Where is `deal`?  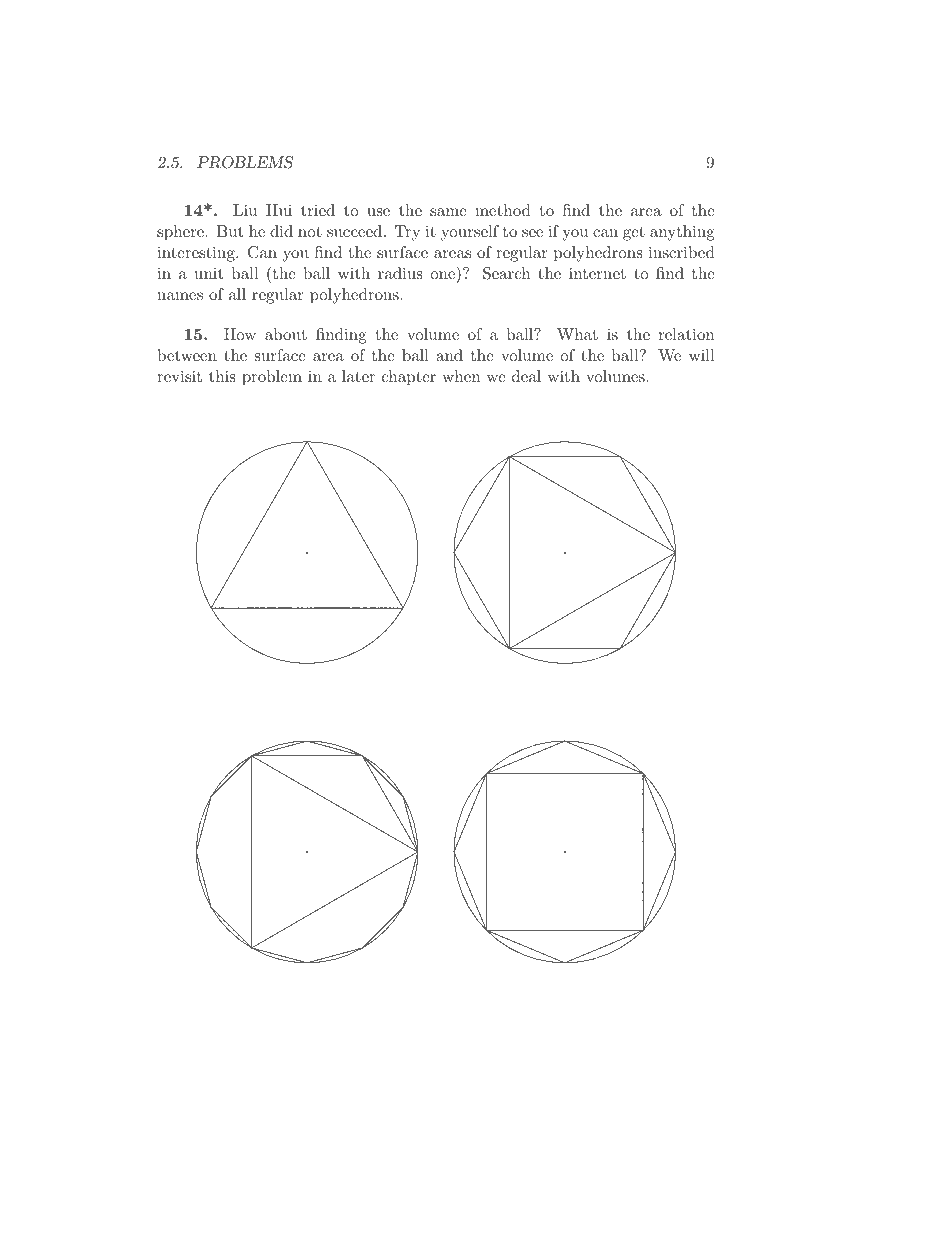
deal is located at coordinates (526, 376).
